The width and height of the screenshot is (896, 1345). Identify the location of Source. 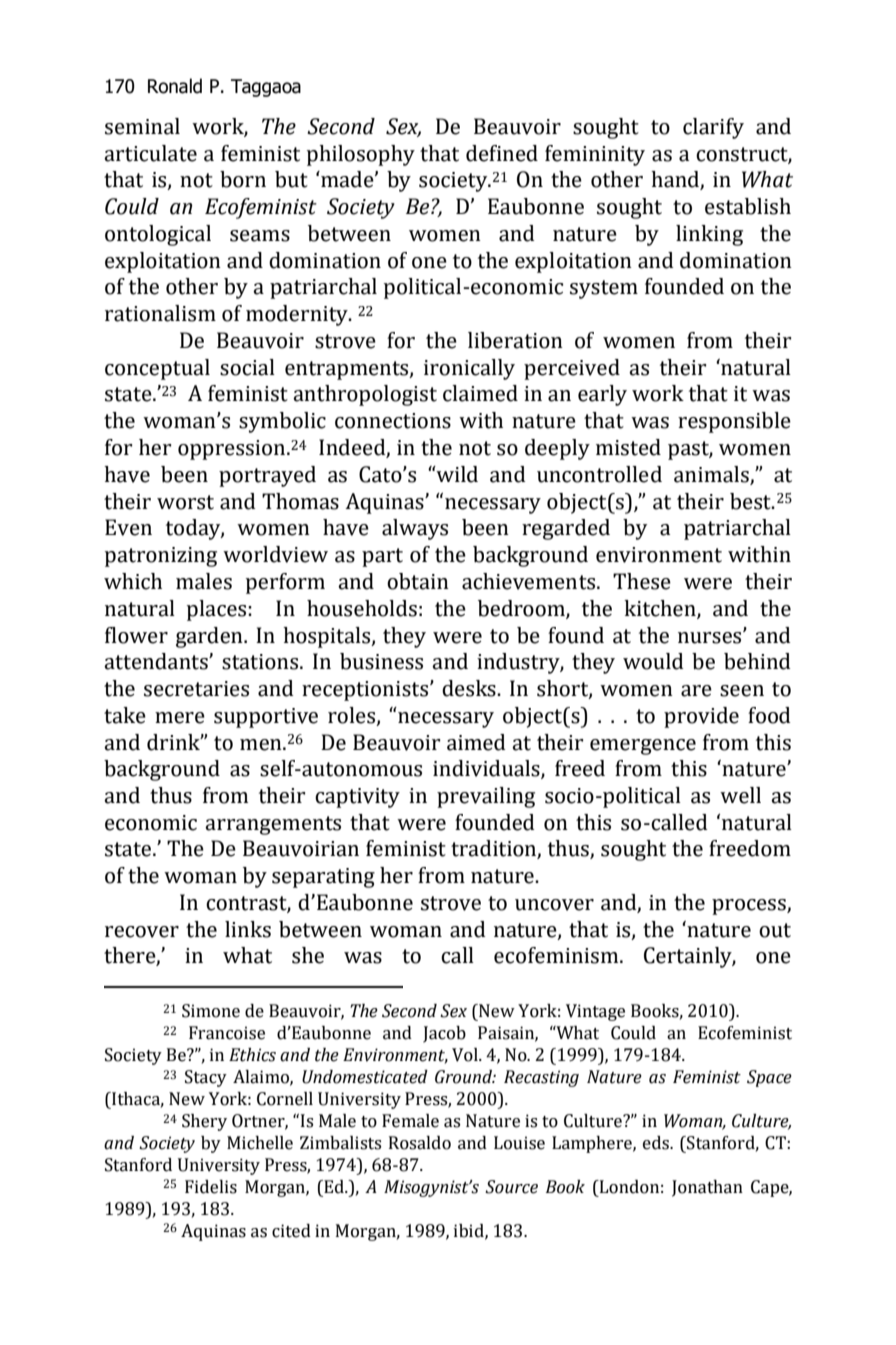
(511, 1187).
